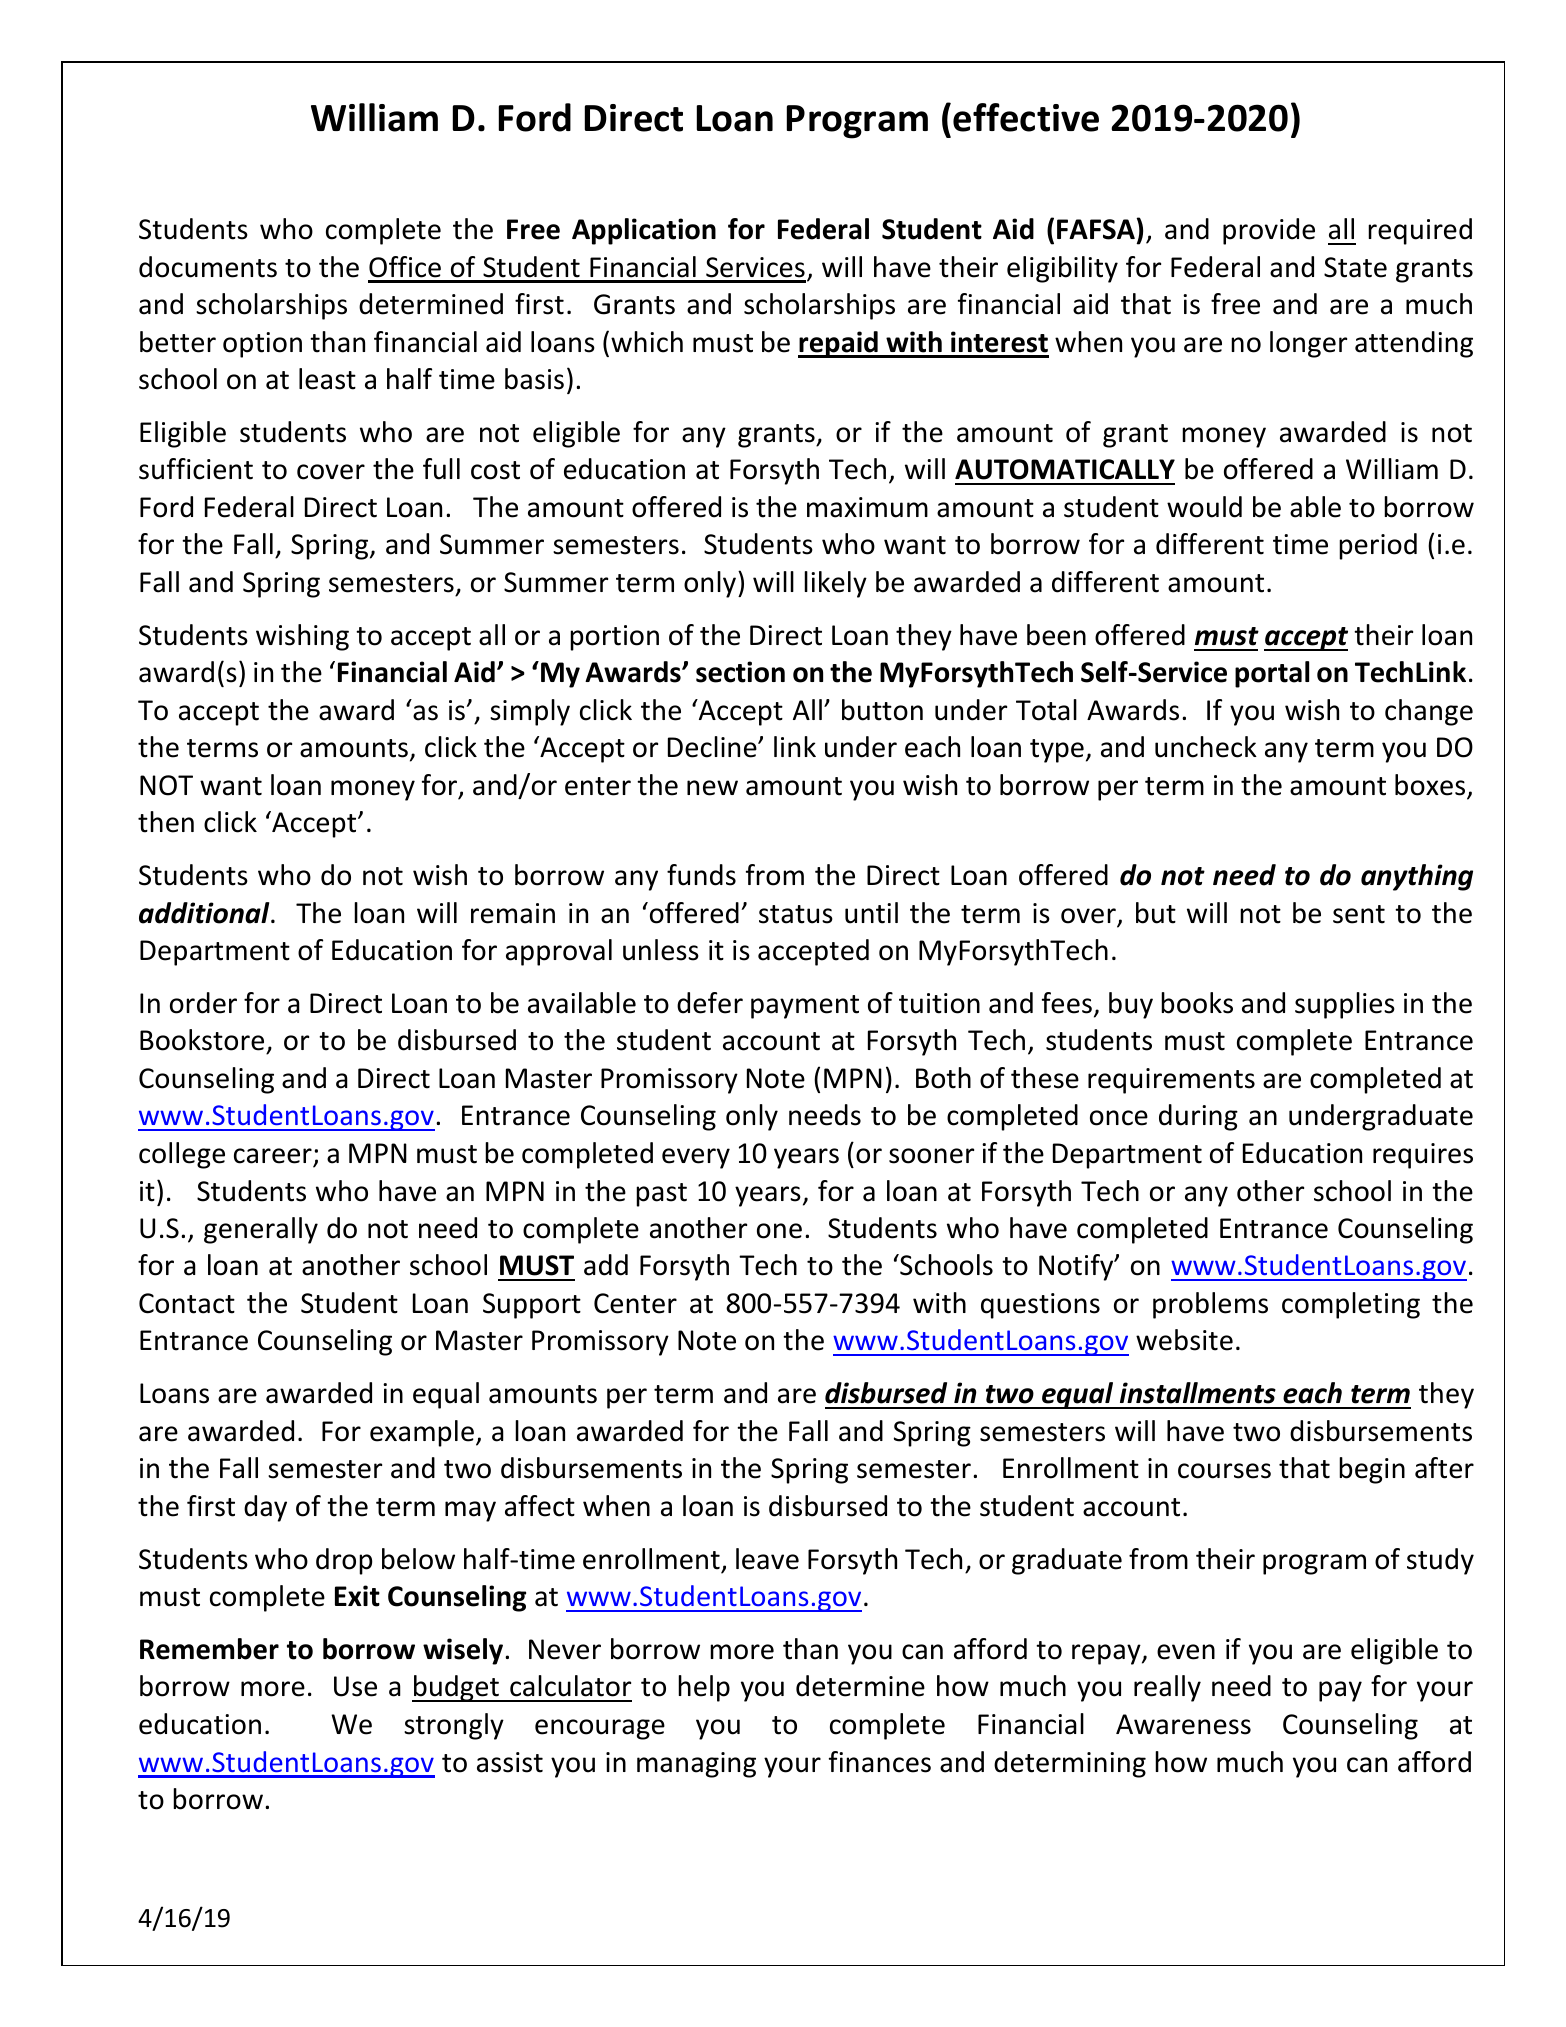 The image size is (1566, 2027). What do you see at coordinates (880, 1762) in the screenshot?
I see `finances` at bounding box center [880, 1762].
